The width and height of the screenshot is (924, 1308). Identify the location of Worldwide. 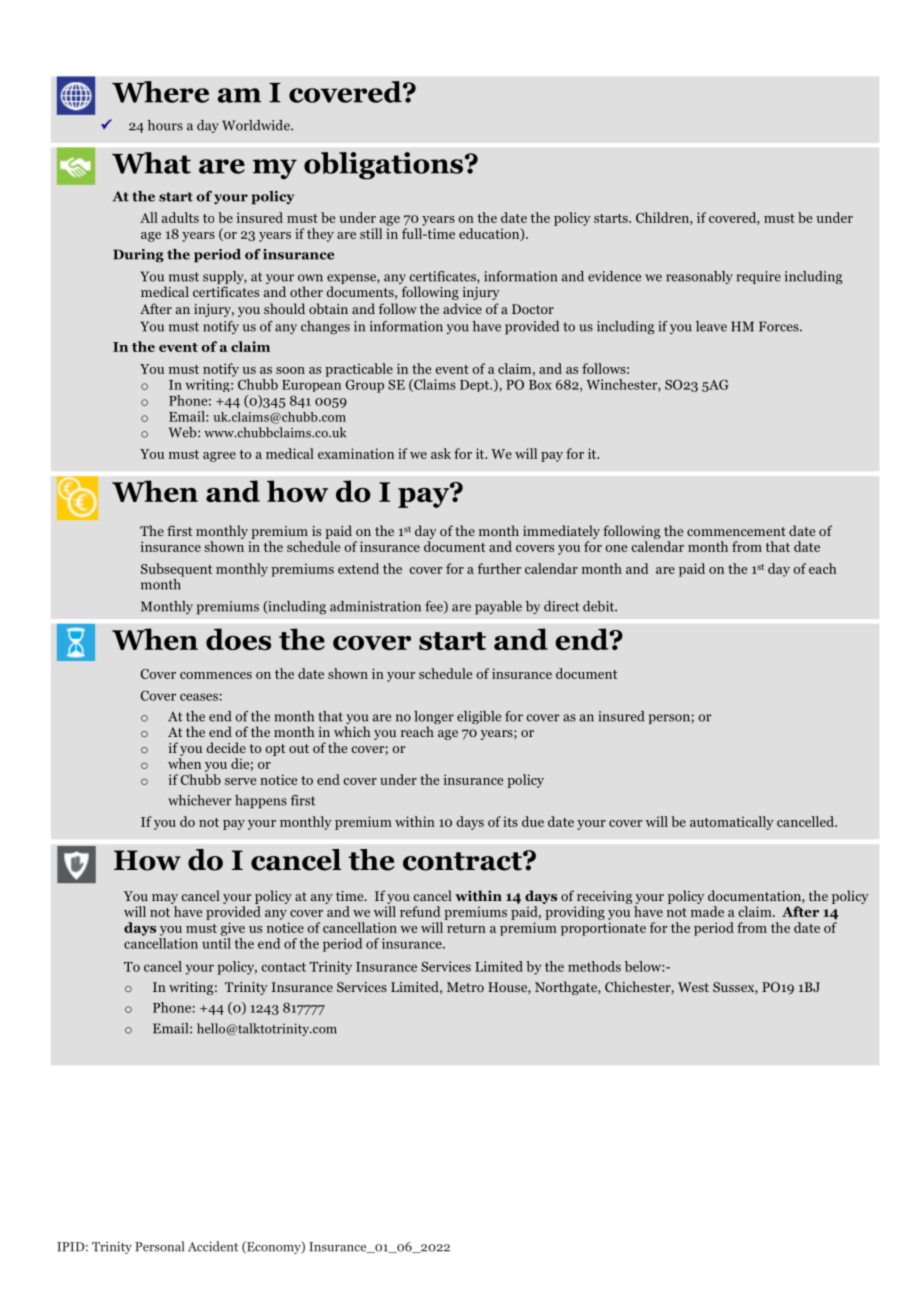
(257, 125).
